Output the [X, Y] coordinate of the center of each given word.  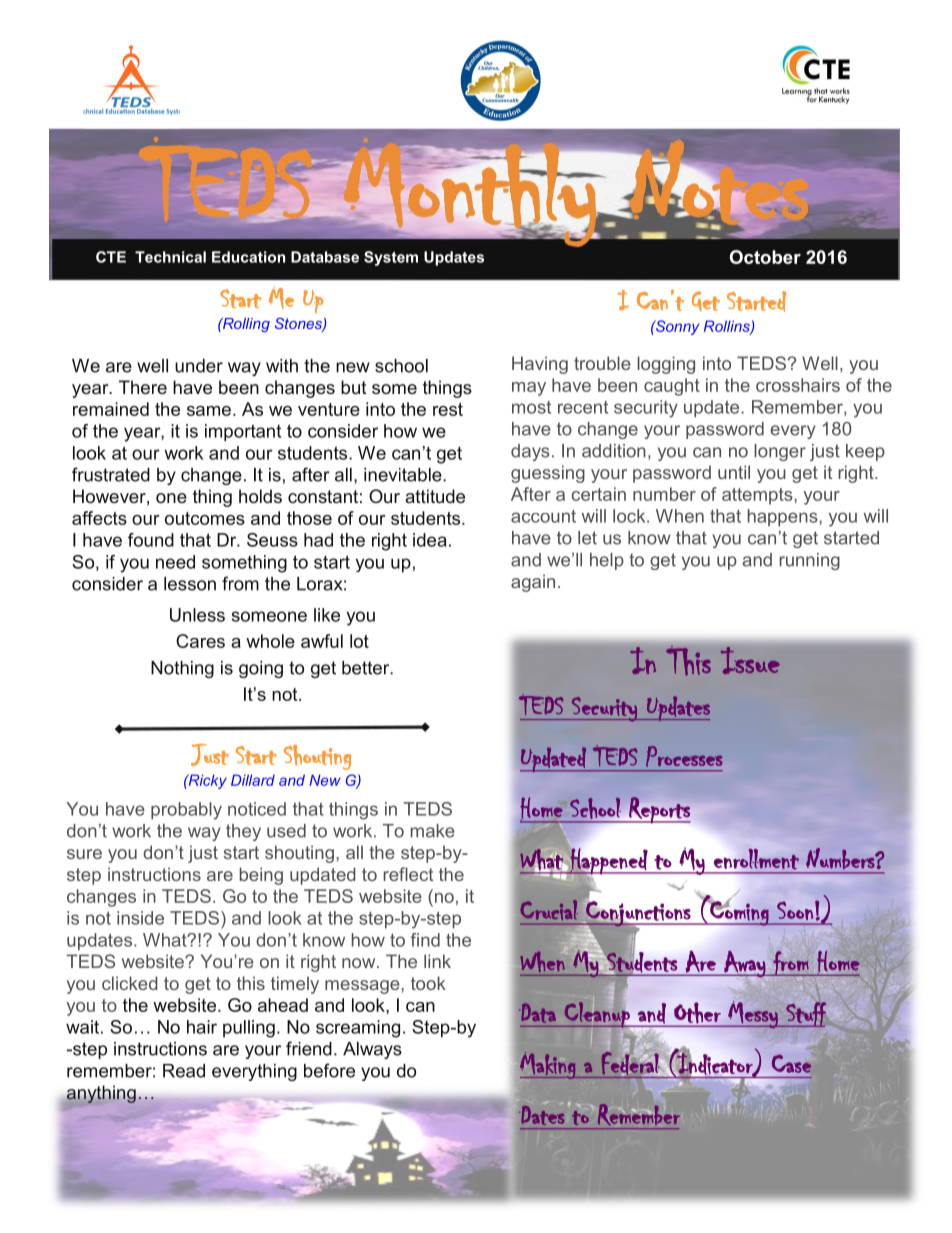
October [765, 257]
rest [448, 409]
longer [780, 452]
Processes [684, 756]
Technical [170, 257]
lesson [190, 584]
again [533, 583]
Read [184, 1071]
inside [140, 918]
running [809, 561]
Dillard [253, 780]
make [433, 831]
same [209, 411]
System [391, 258]
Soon [795, 910]
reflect [408, 874]
